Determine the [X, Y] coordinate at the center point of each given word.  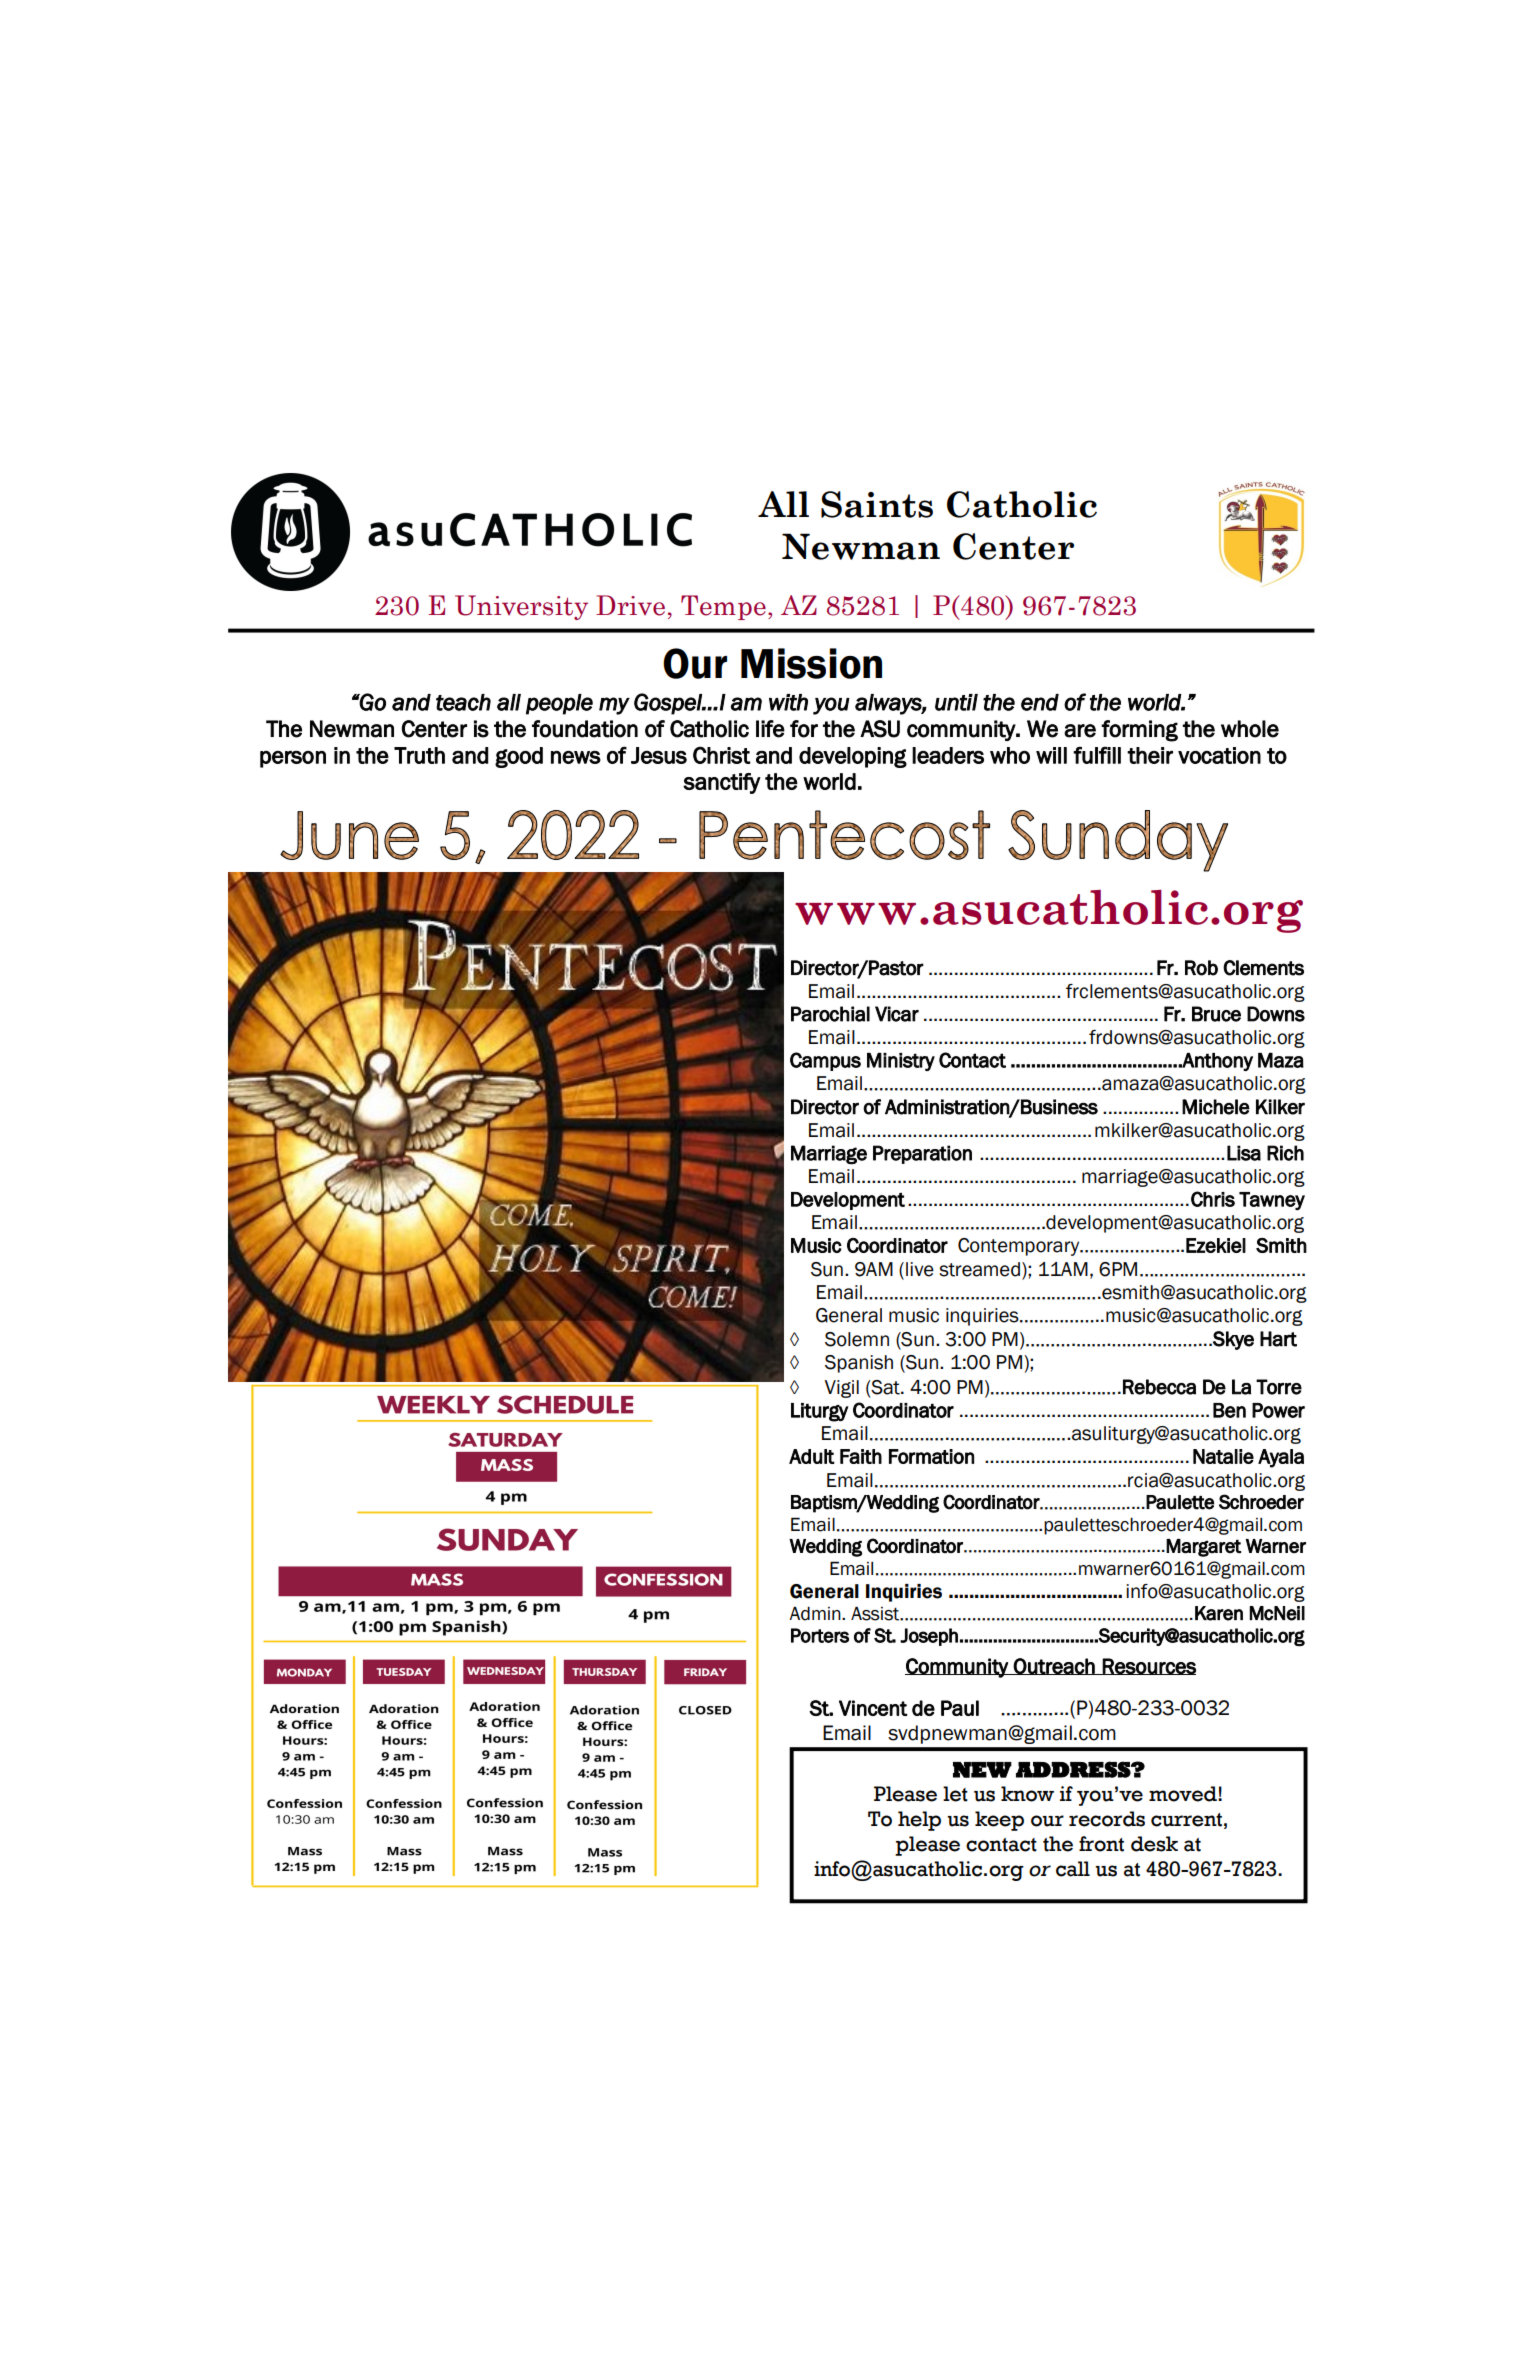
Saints [877, 504]
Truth [419, 755]
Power [1278, 1410]
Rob [1201, 968]
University [521, 607]
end [1040, 702]
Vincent [873, 1708]
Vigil [841, 1389]
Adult [812, 1456]
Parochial [830, 1014]
